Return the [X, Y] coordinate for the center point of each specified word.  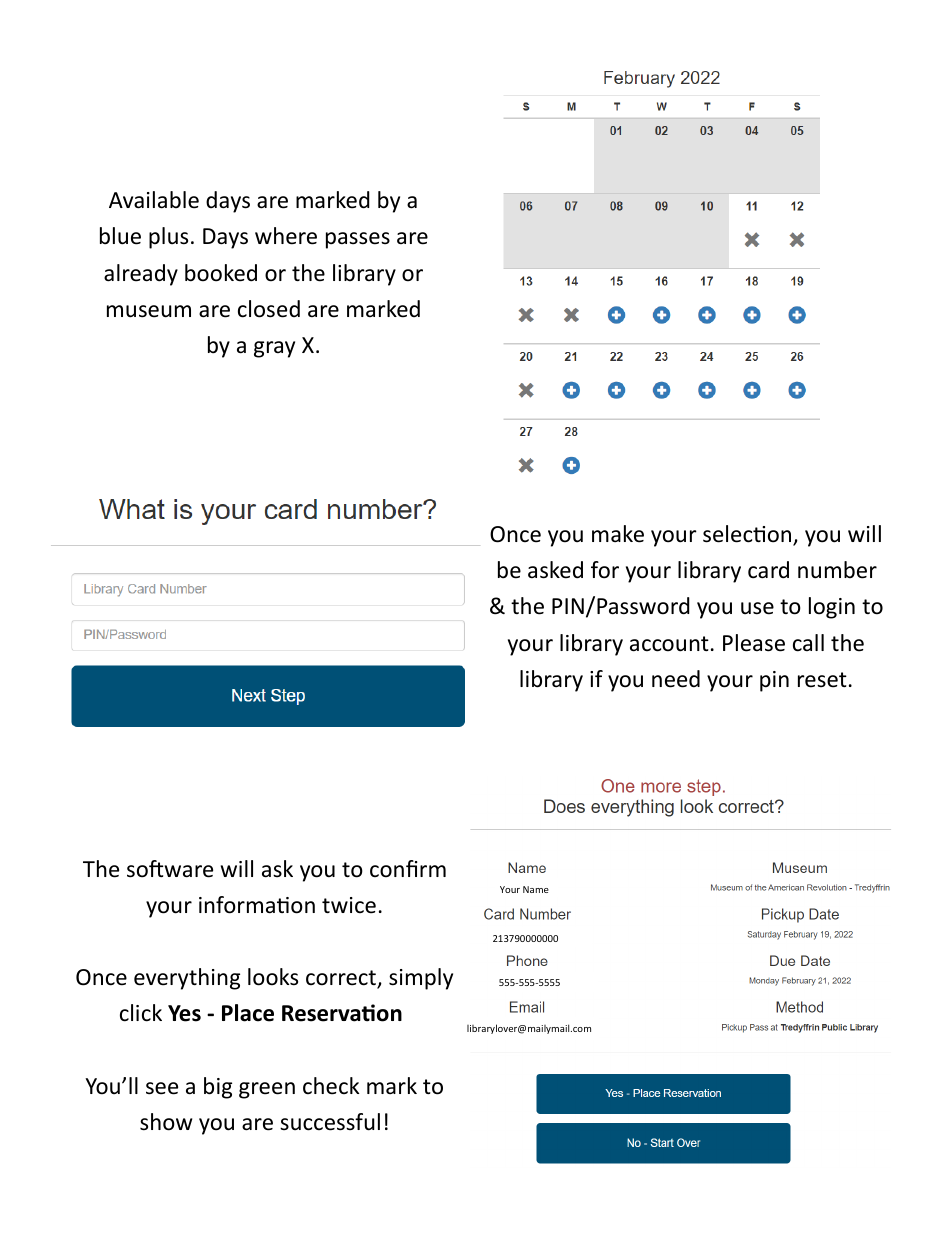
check [331, 1086]
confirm [408, 869]
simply [421, 979]
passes [358, 240]
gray [274, 349]
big [218, 1088]
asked [555, 570]
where [286, 236]
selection [748, 535]
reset [822, 680]
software [170, 869]
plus [168, 238]
